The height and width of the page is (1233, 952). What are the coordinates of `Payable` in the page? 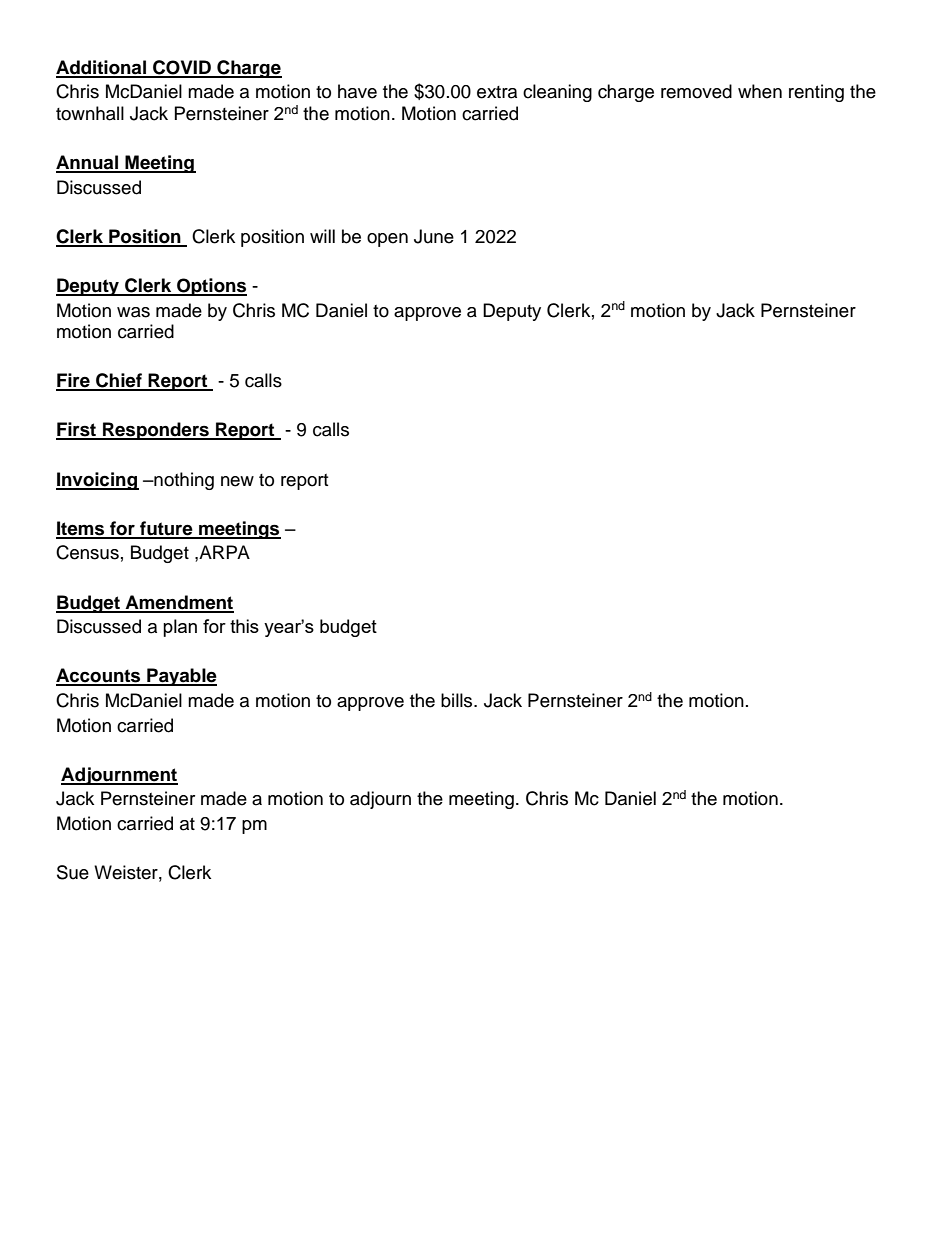 It's located at (181, 677).
